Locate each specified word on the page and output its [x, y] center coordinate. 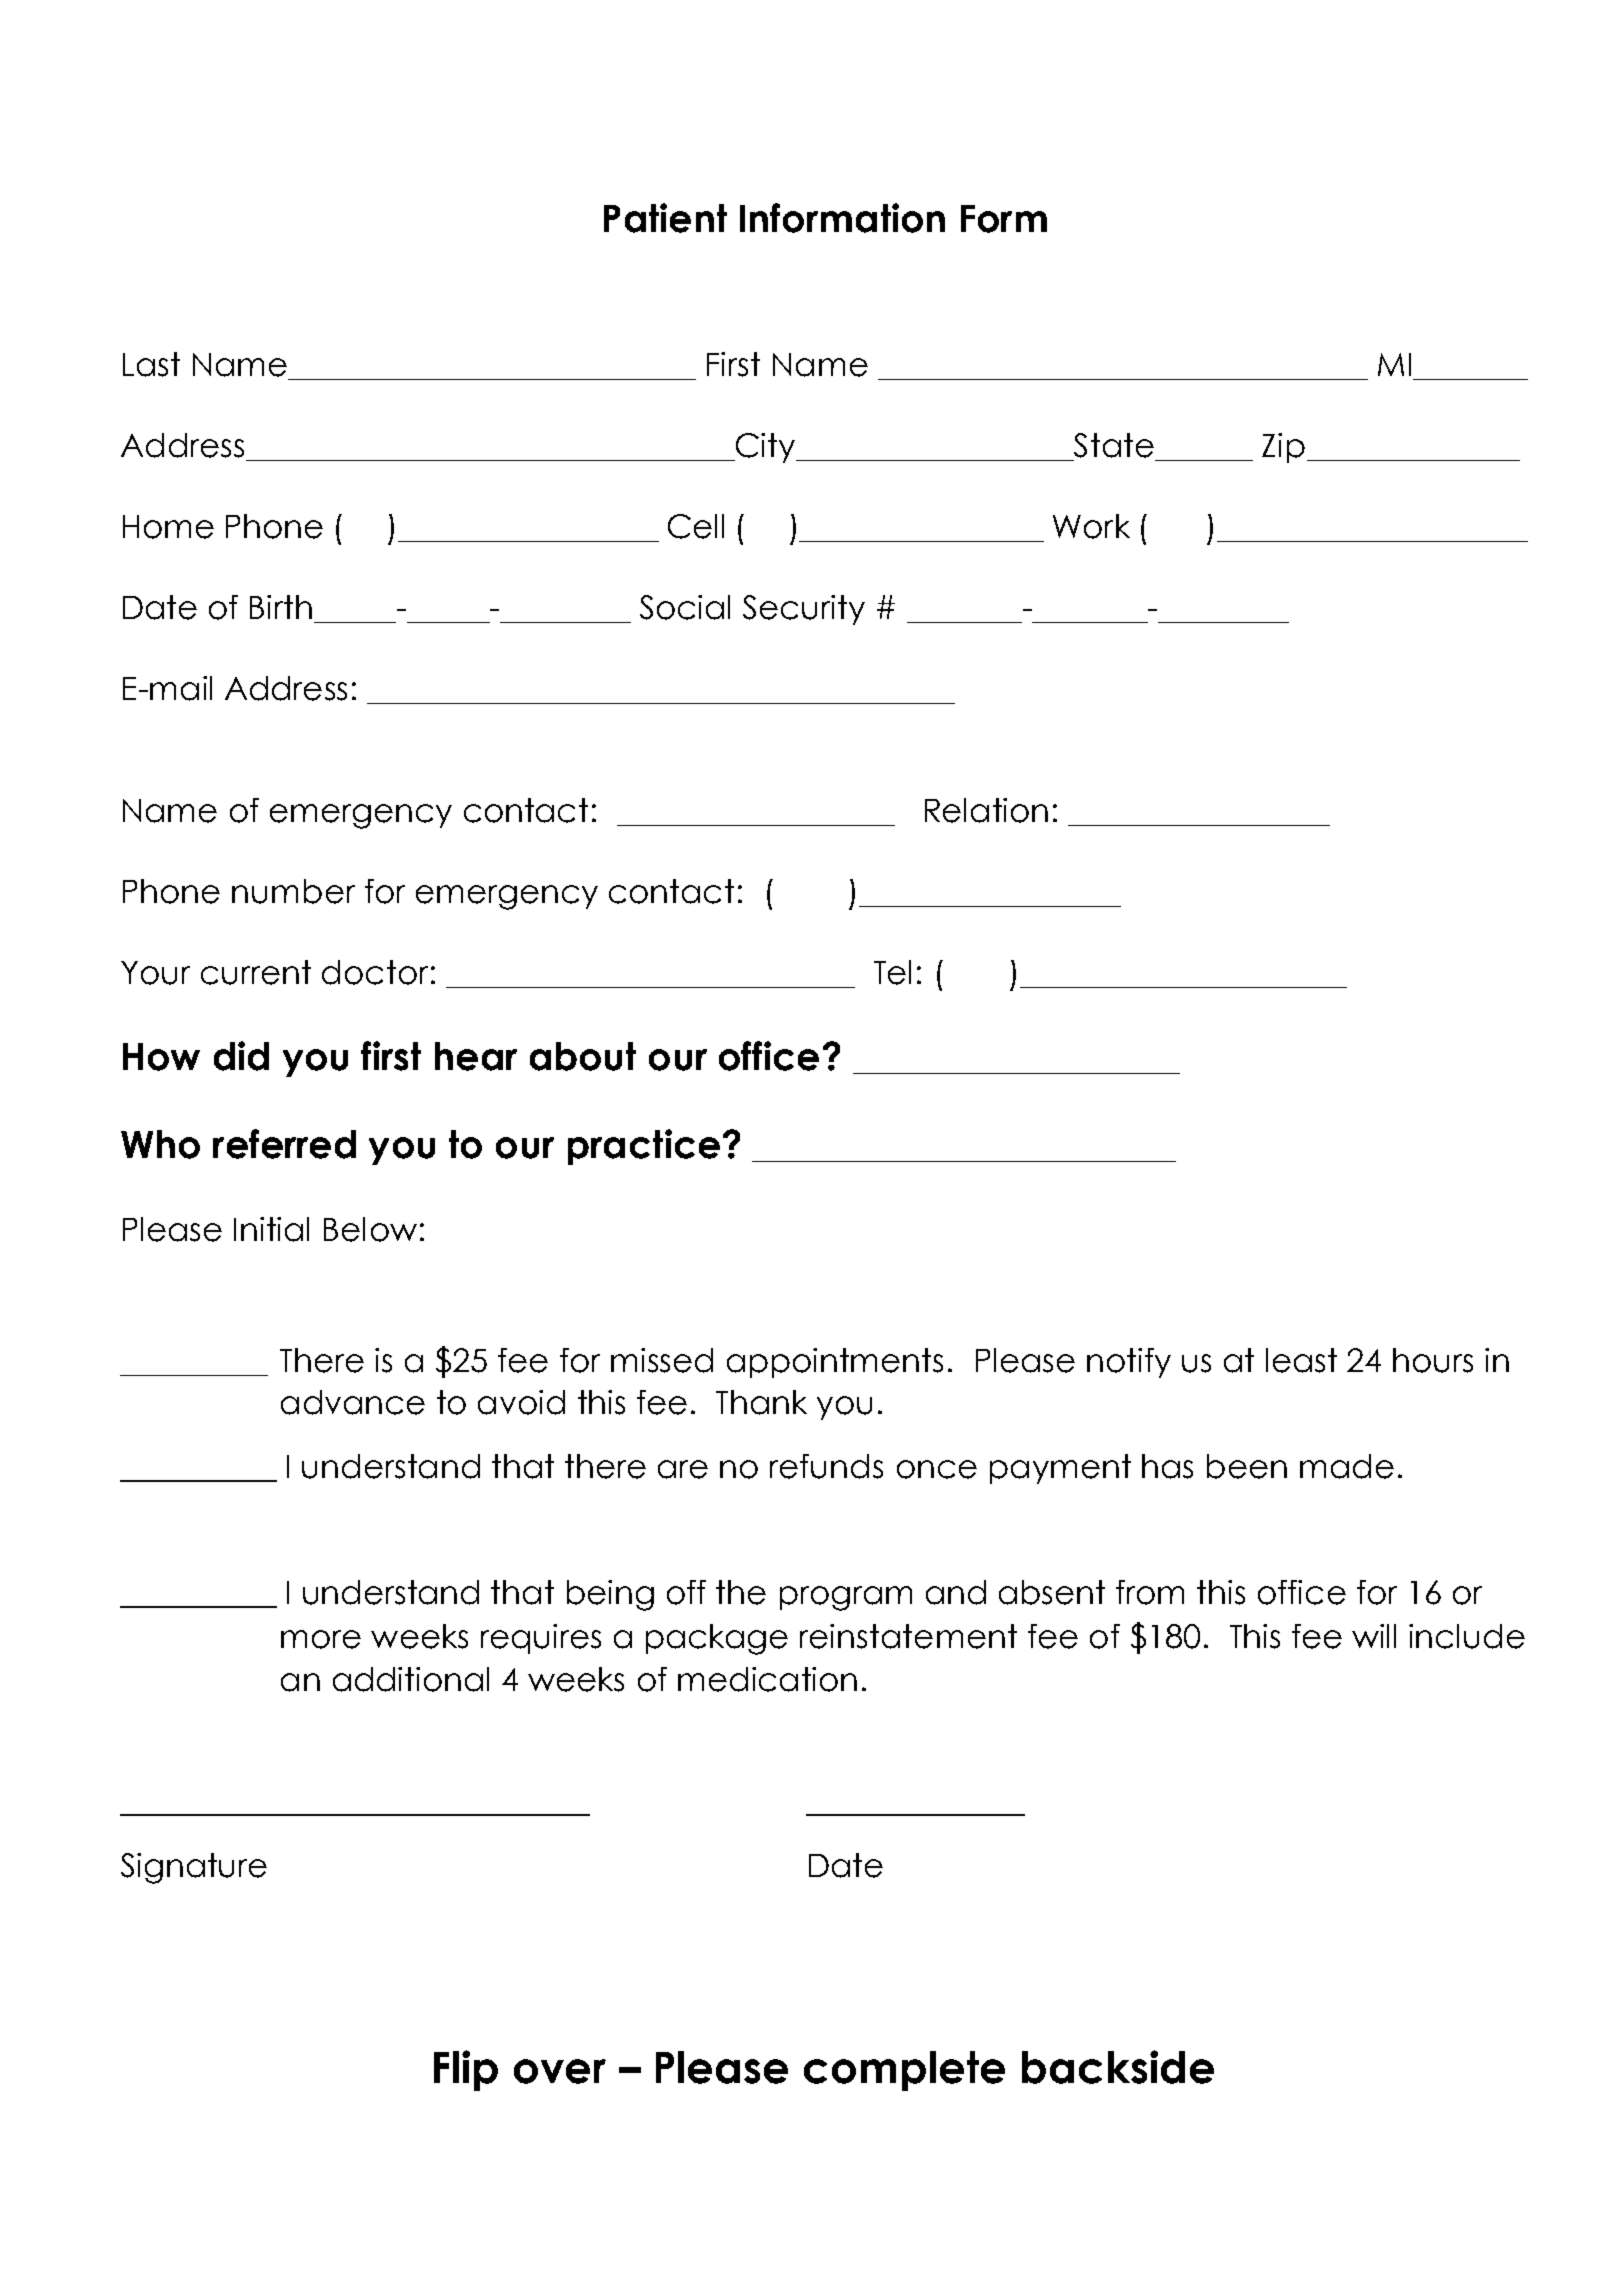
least [1301, 1360]
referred [284, 1144]
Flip [466, 2070]
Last [151, 364]
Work [1091, 526]
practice [644, 1147]
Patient [665, 218]
